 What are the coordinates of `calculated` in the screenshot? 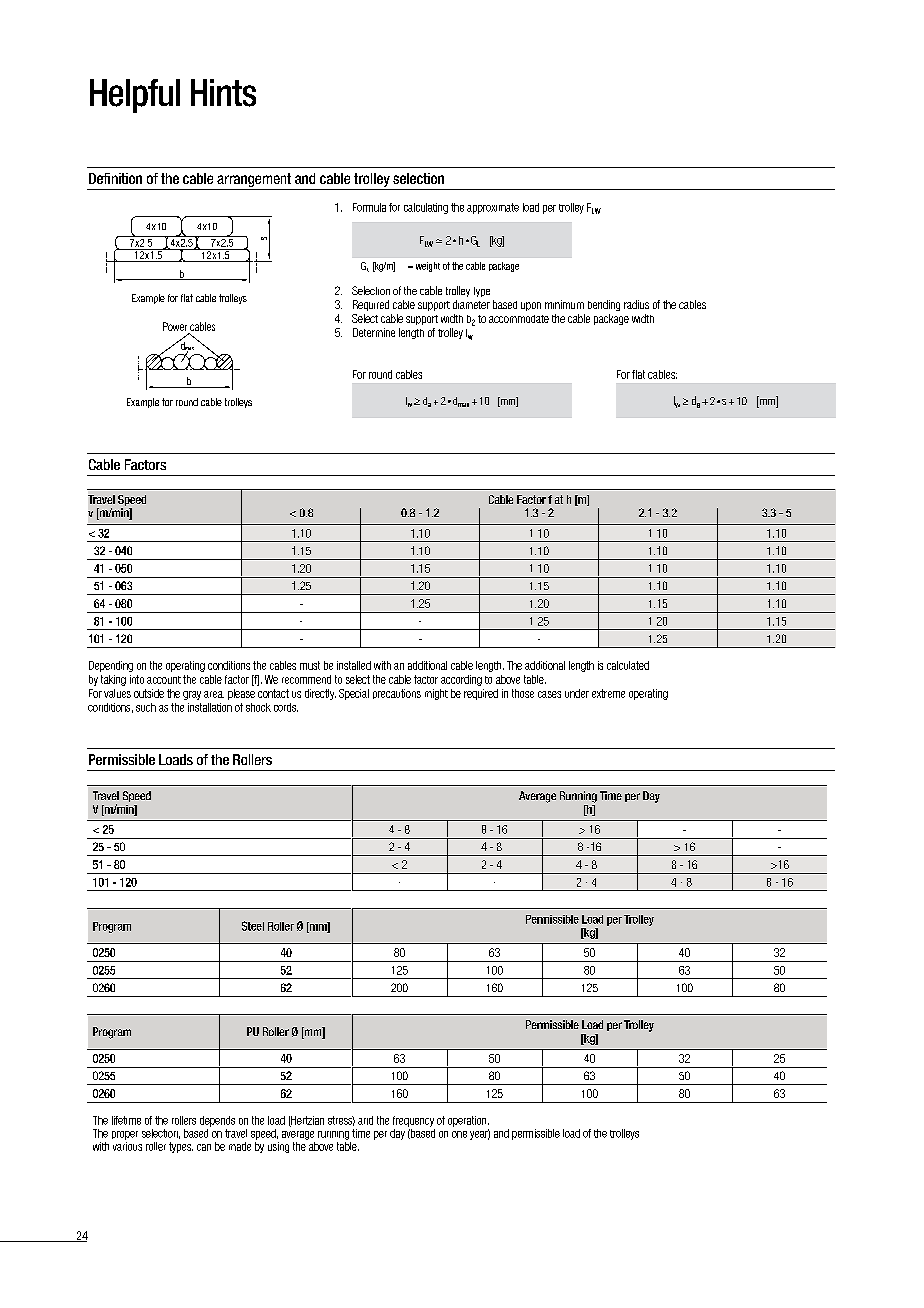 It's located at (628, 665).
